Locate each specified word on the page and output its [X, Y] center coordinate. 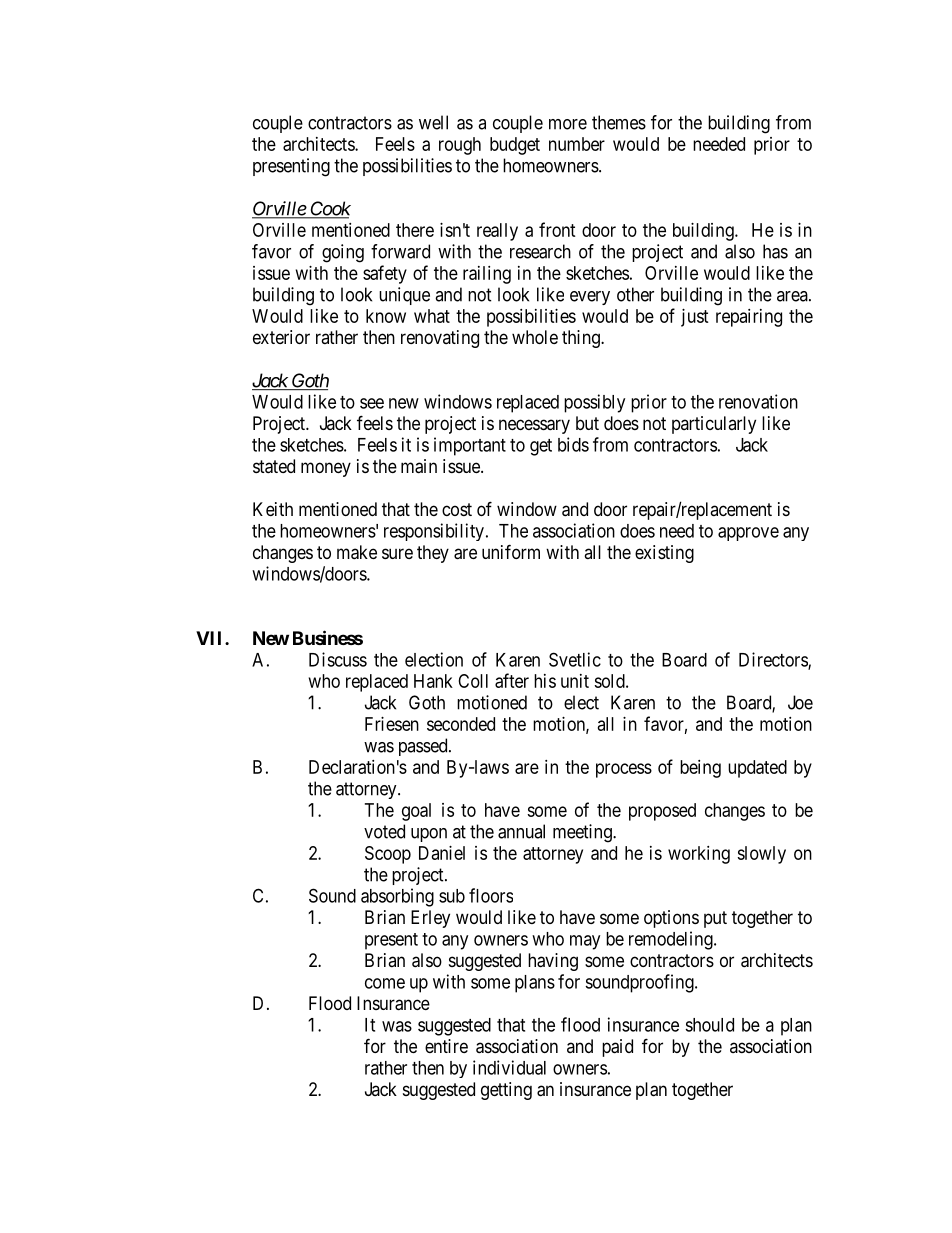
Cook [329, 209]
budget [515, 146]
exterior [281, 337]
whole [535, 337]
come [385, 983]
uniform [511, 551]
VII [211, 638]
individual [509, 1067]
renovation [758, 401]
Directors [774, 660]
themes [619, 122]
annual [521, 831]
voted [384, 831]
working [699, 855]
